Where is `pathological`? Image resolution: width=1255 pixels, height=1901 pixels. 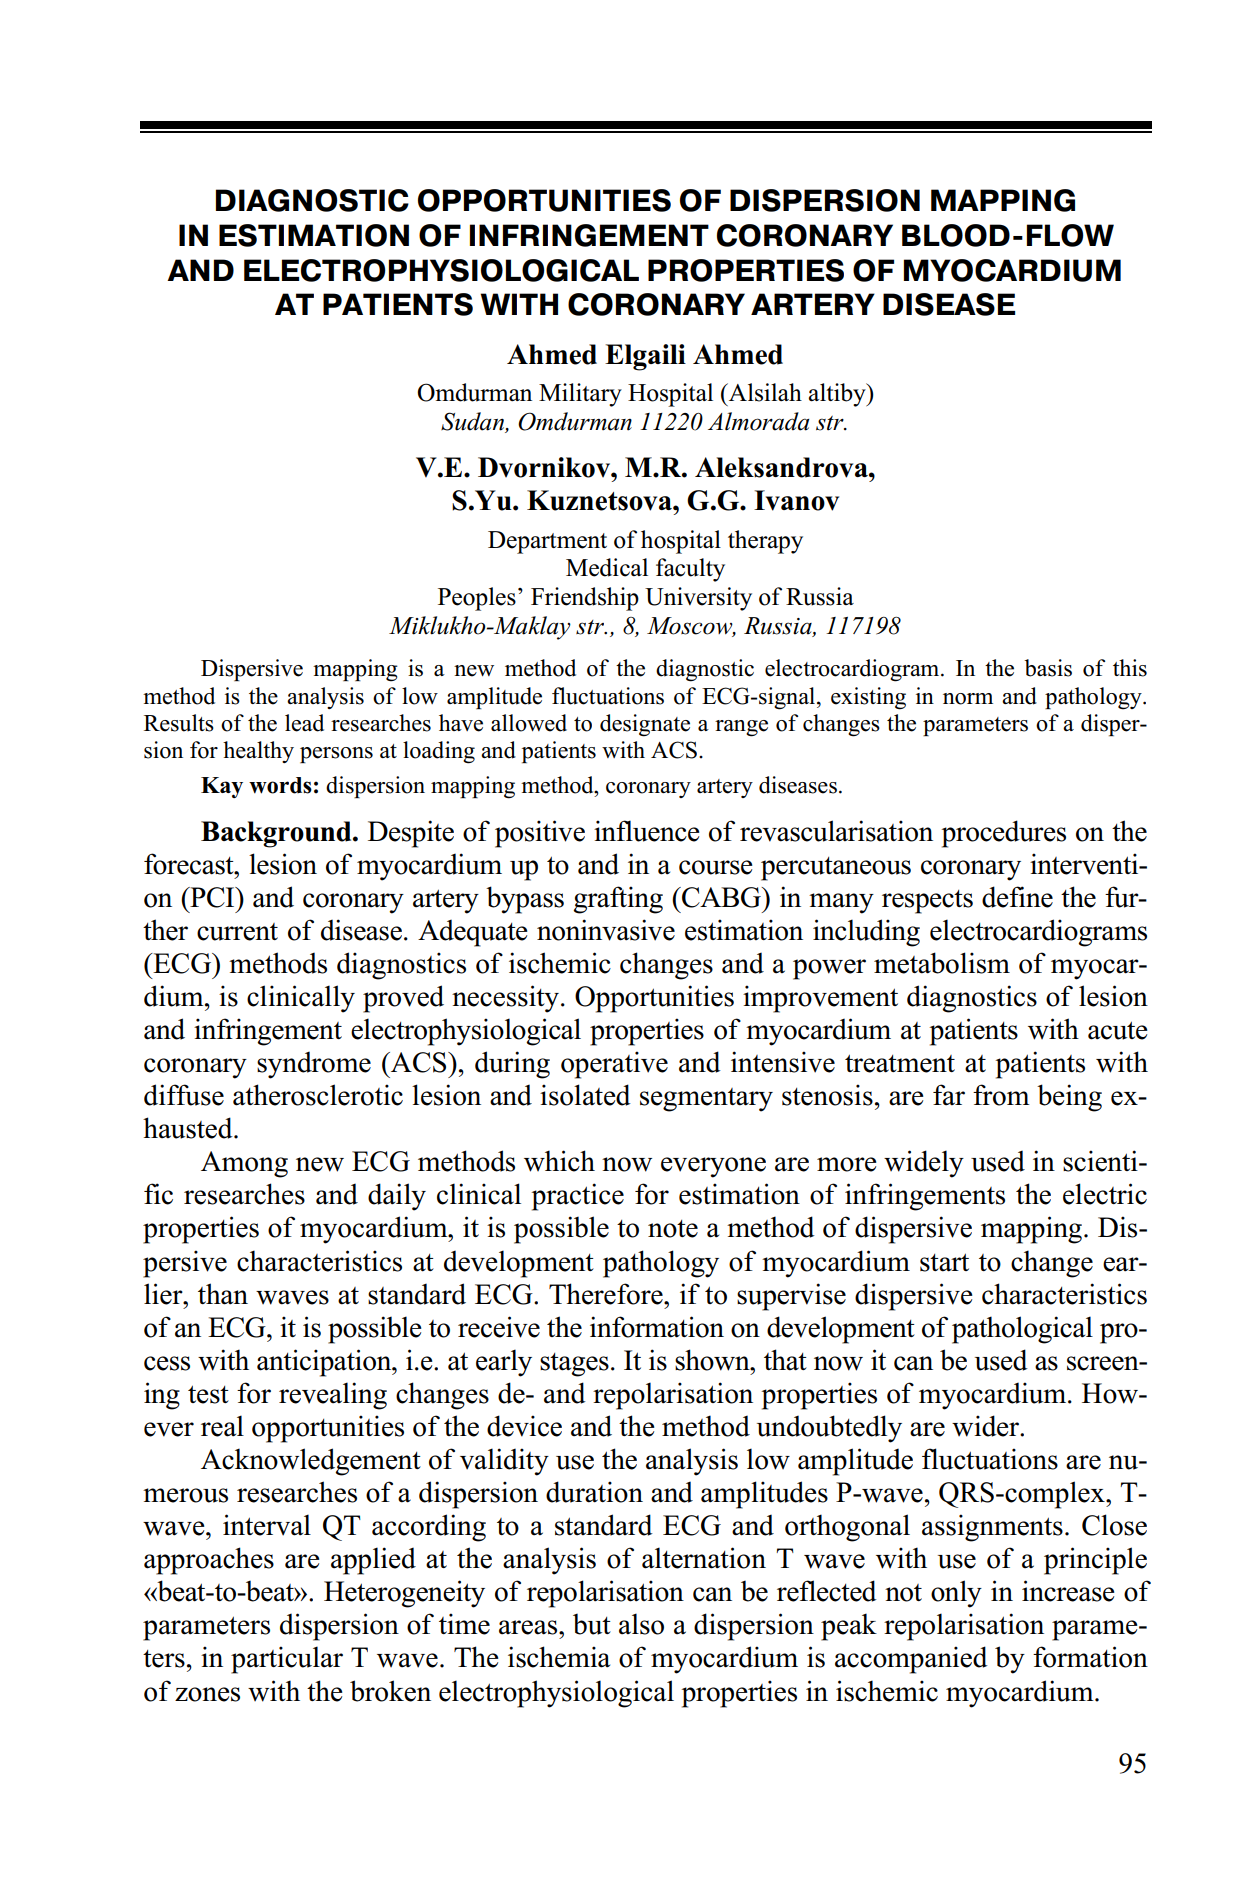
pathological is located at coordinates (1022, 1330).
